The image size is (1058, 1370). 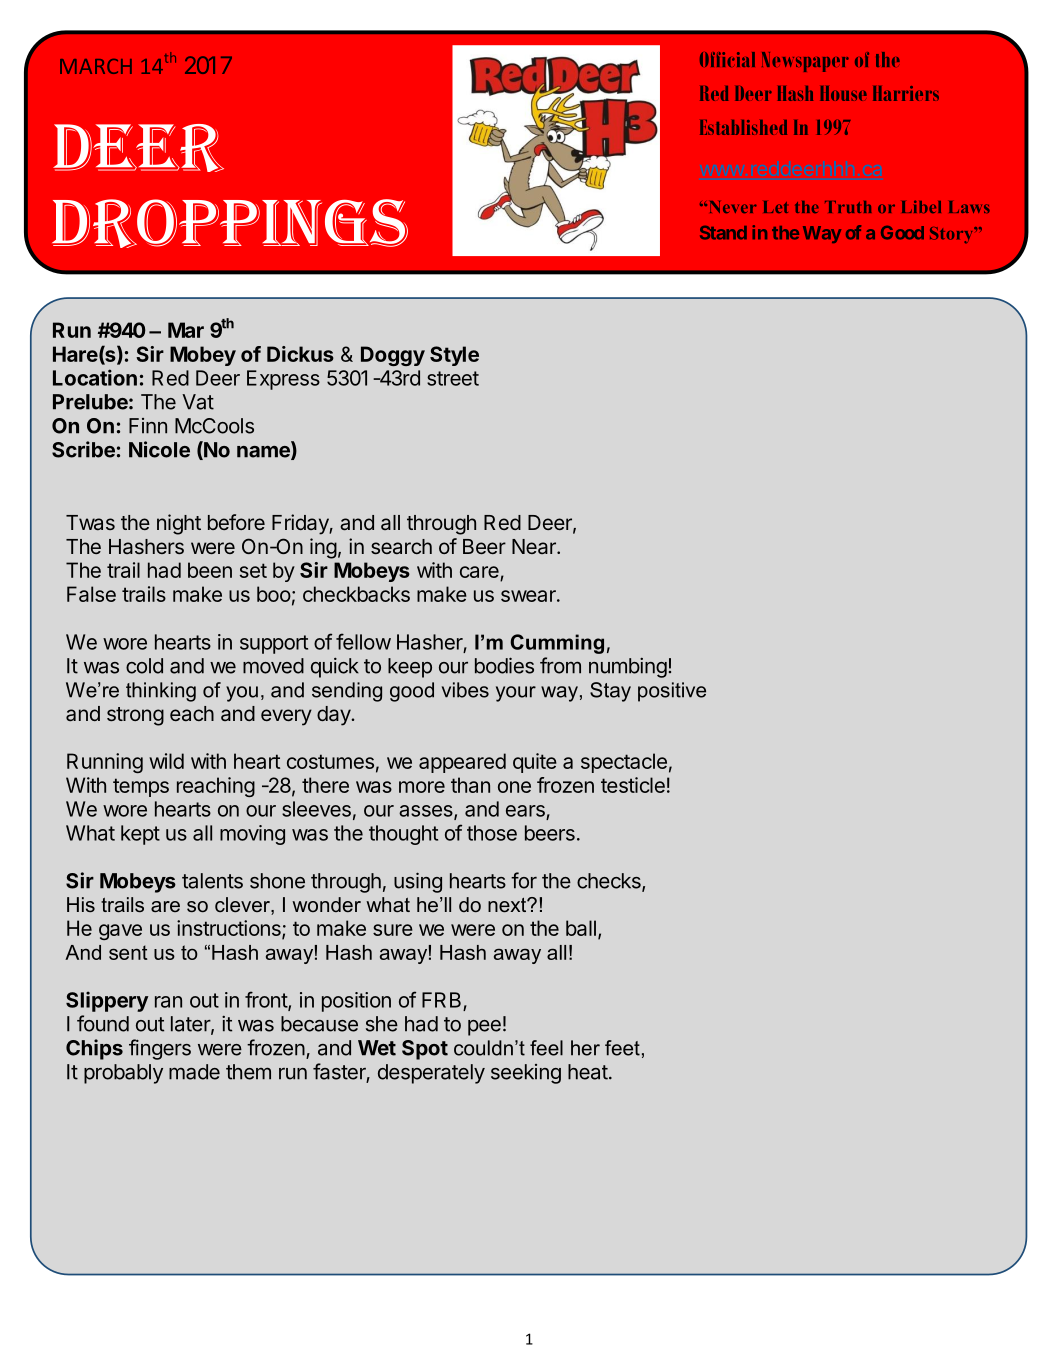 What do you see at coordinates (546, 1048) in the page?
I see `feel` at bounding box center [546, 1048].
